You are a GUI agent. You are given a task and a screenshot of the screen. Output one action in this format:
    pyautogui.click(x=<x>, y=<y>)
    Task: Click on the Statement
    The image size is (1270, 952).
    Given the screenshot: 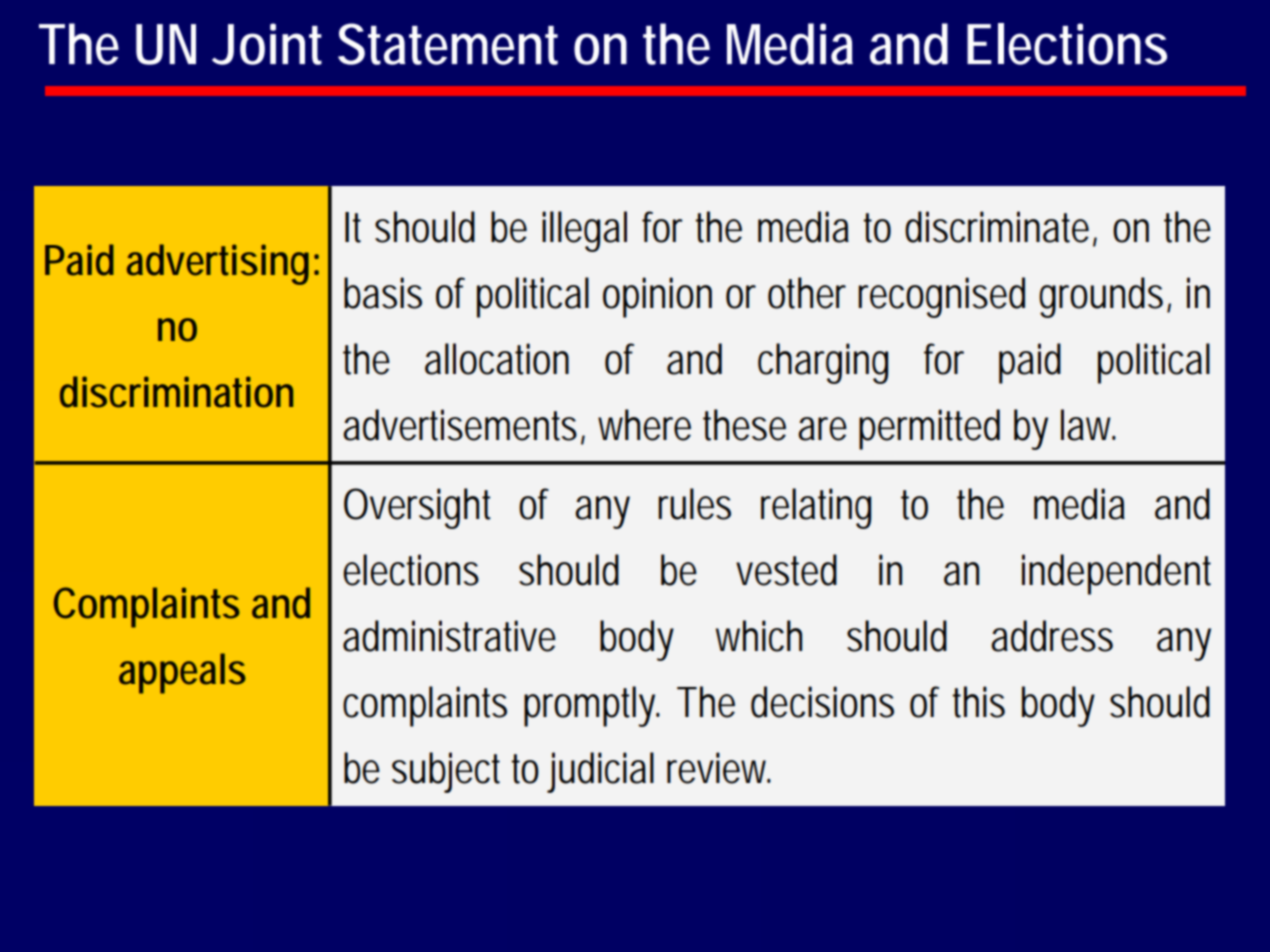 What is the action you would take?
    pyautogui.click(x=448, y=44)
